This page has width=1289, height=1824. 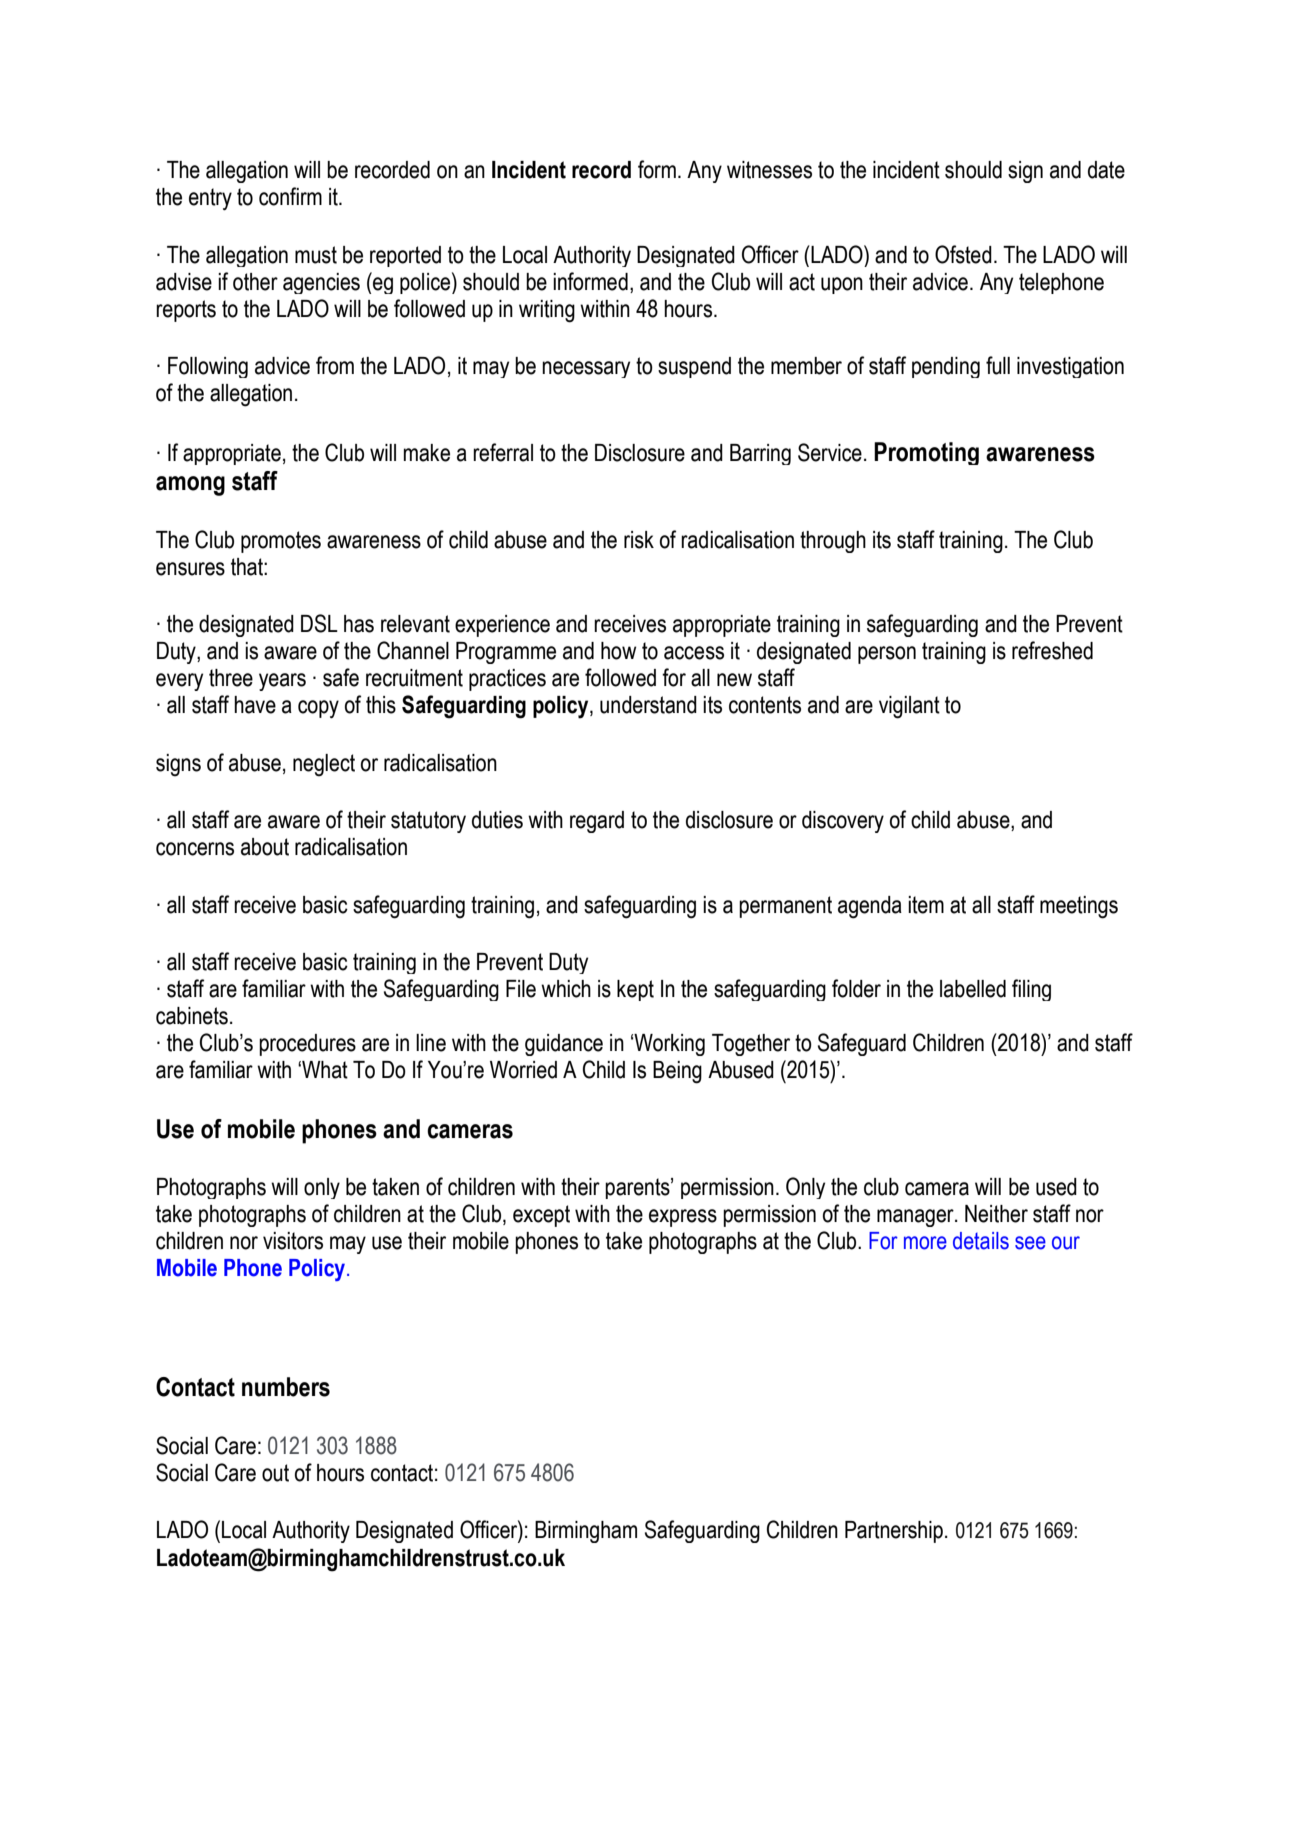 I want to click on regard, so click(x=597, y=822).
